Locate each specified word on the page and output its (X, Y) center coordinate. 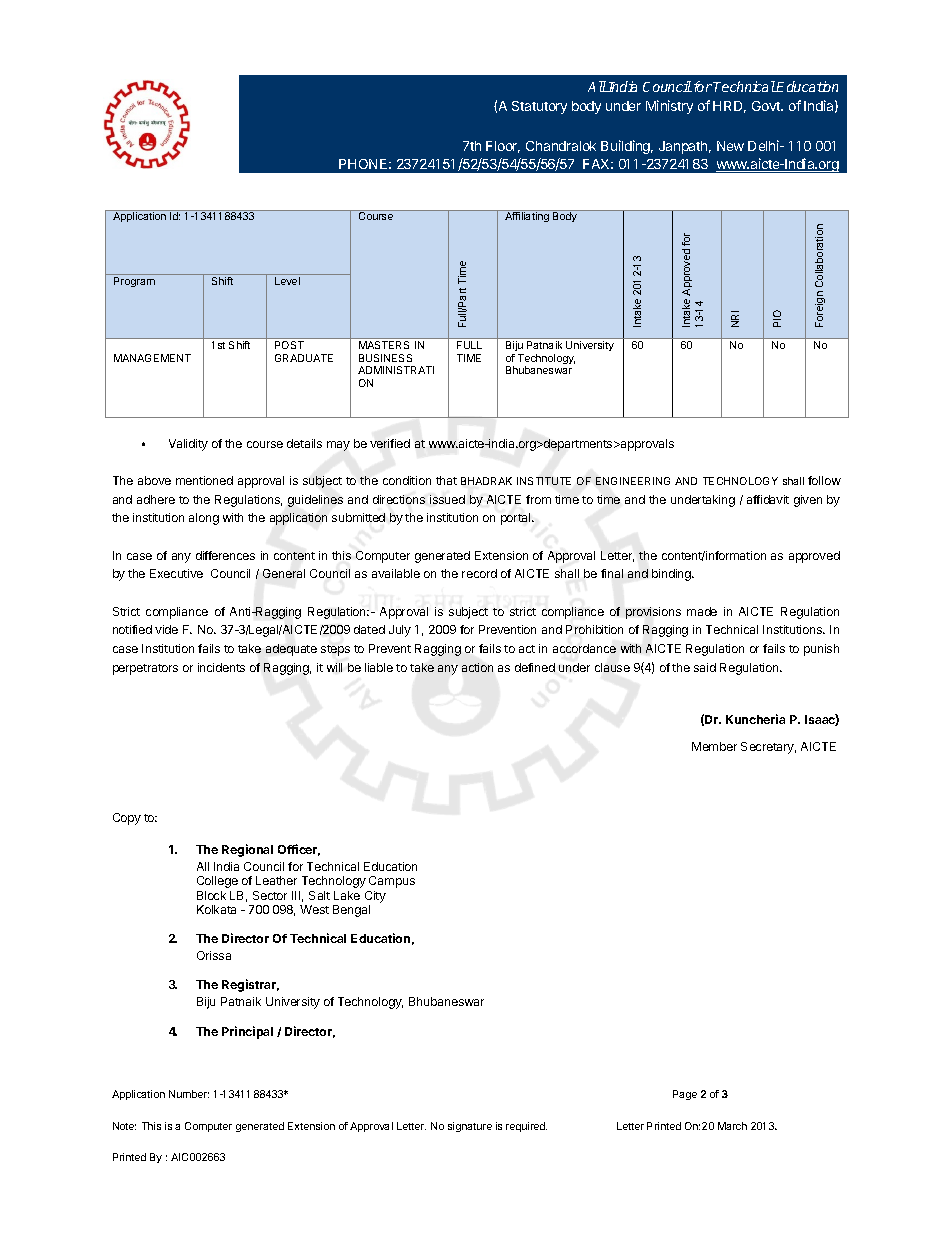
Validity (188, 445)
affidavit (768, 499)
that (446, 480)
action (477, 667)
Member (714, 746)
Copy (127, 819)
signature (470, 1127)
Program (134, 282)
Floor (503, 147)
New (730, 146)
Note (124, 1126)
